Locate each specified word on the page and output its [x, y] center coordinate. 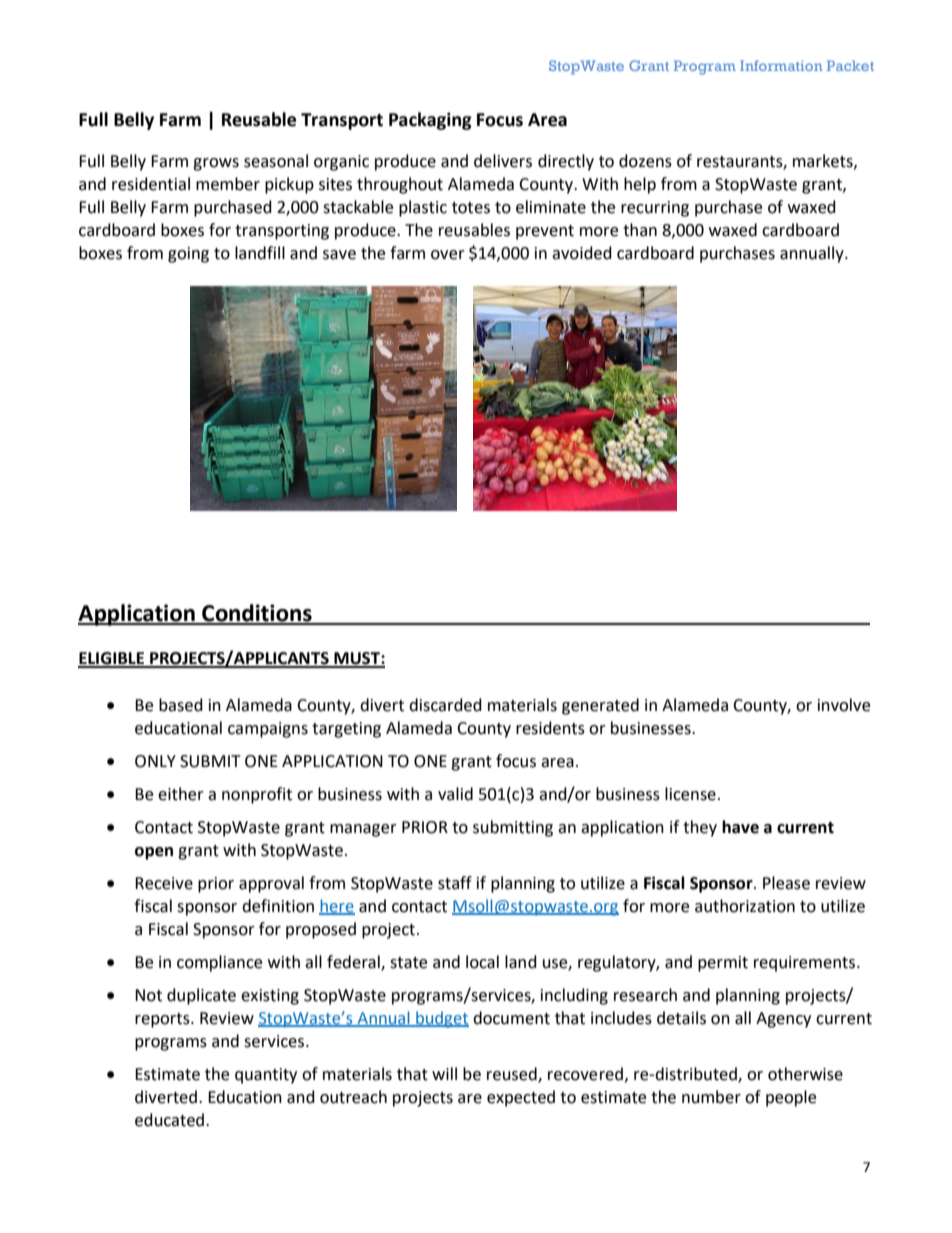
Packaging [430, 121]
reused [513, 1074]
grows [216, 164]
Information [781, 65]
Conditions [257, 614]
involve [844, 705]
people [791, 1098]
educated [171, 1120]
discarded [445, 705]
